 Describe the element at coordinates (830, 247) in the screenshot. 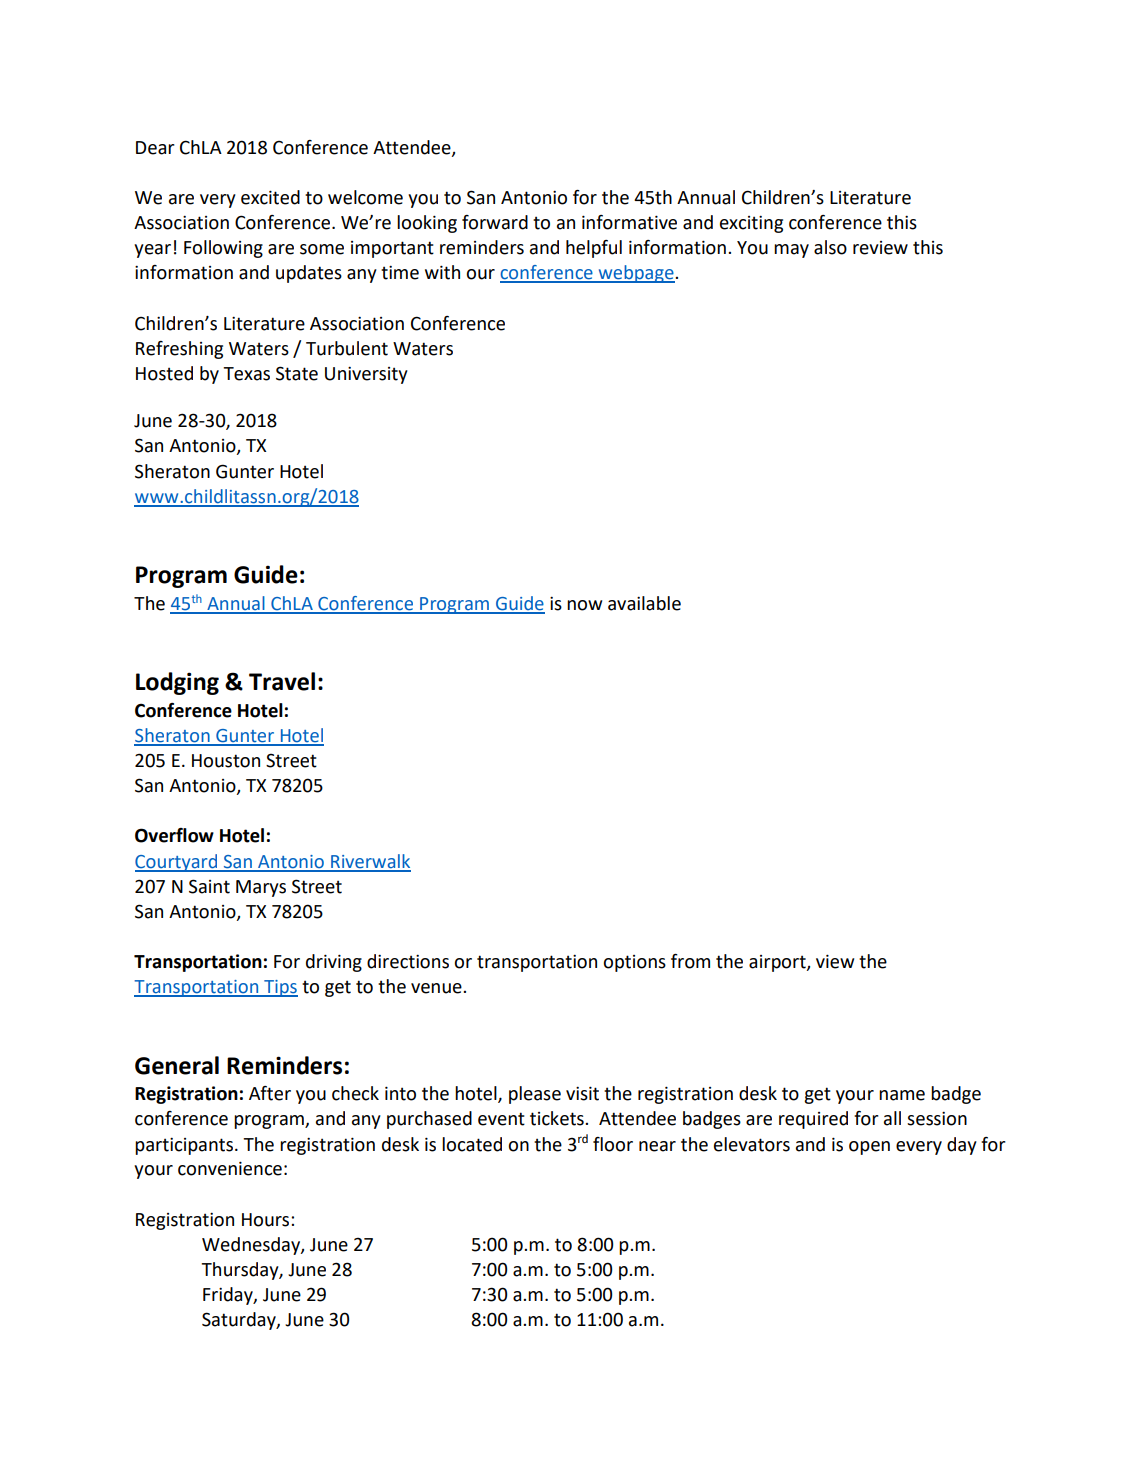

I see `also` at that location.
